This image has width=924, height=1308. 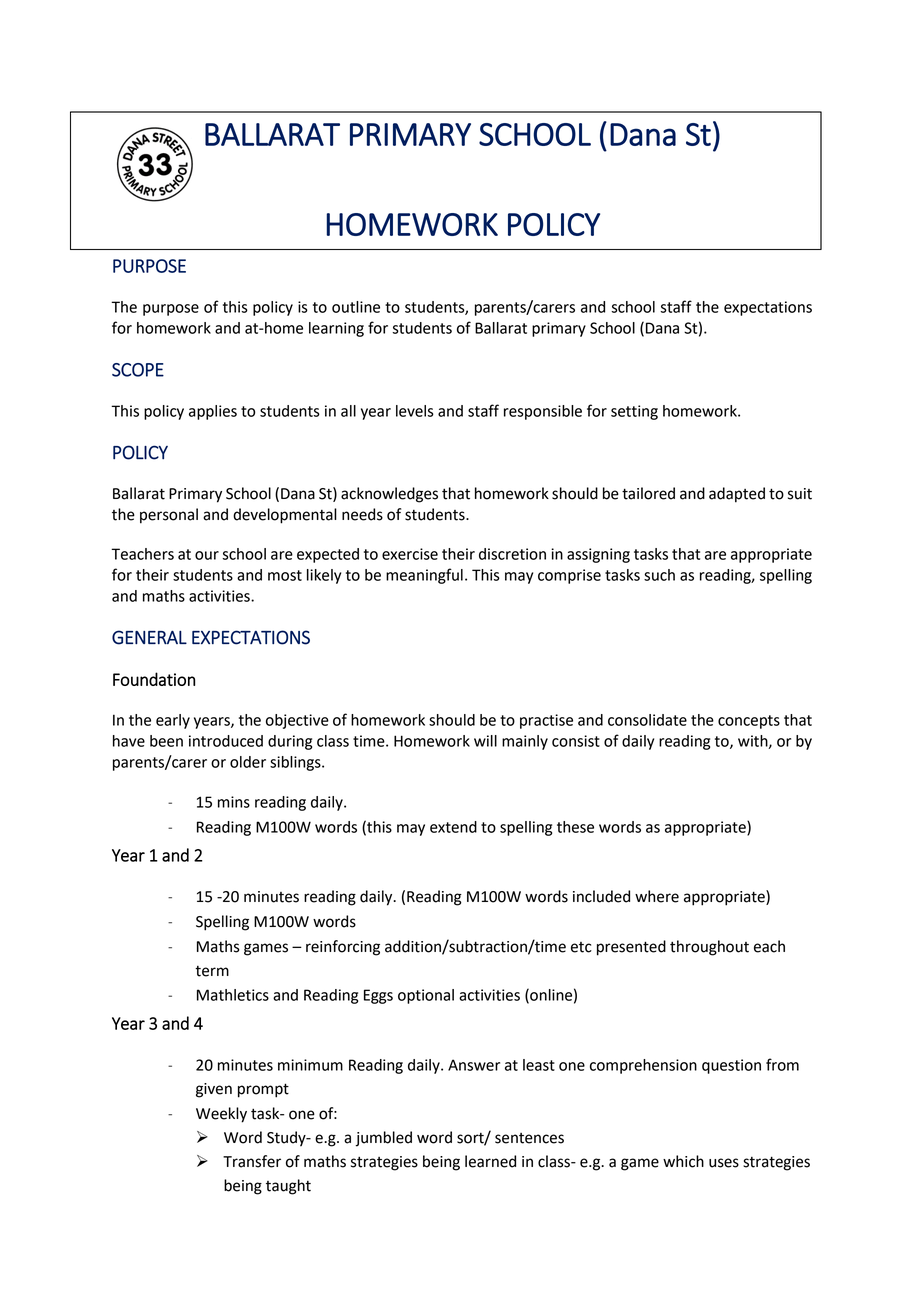 What do you see at coordinates (453, 827) in the image?
I see `extend` at bounding box center [453, 827].
